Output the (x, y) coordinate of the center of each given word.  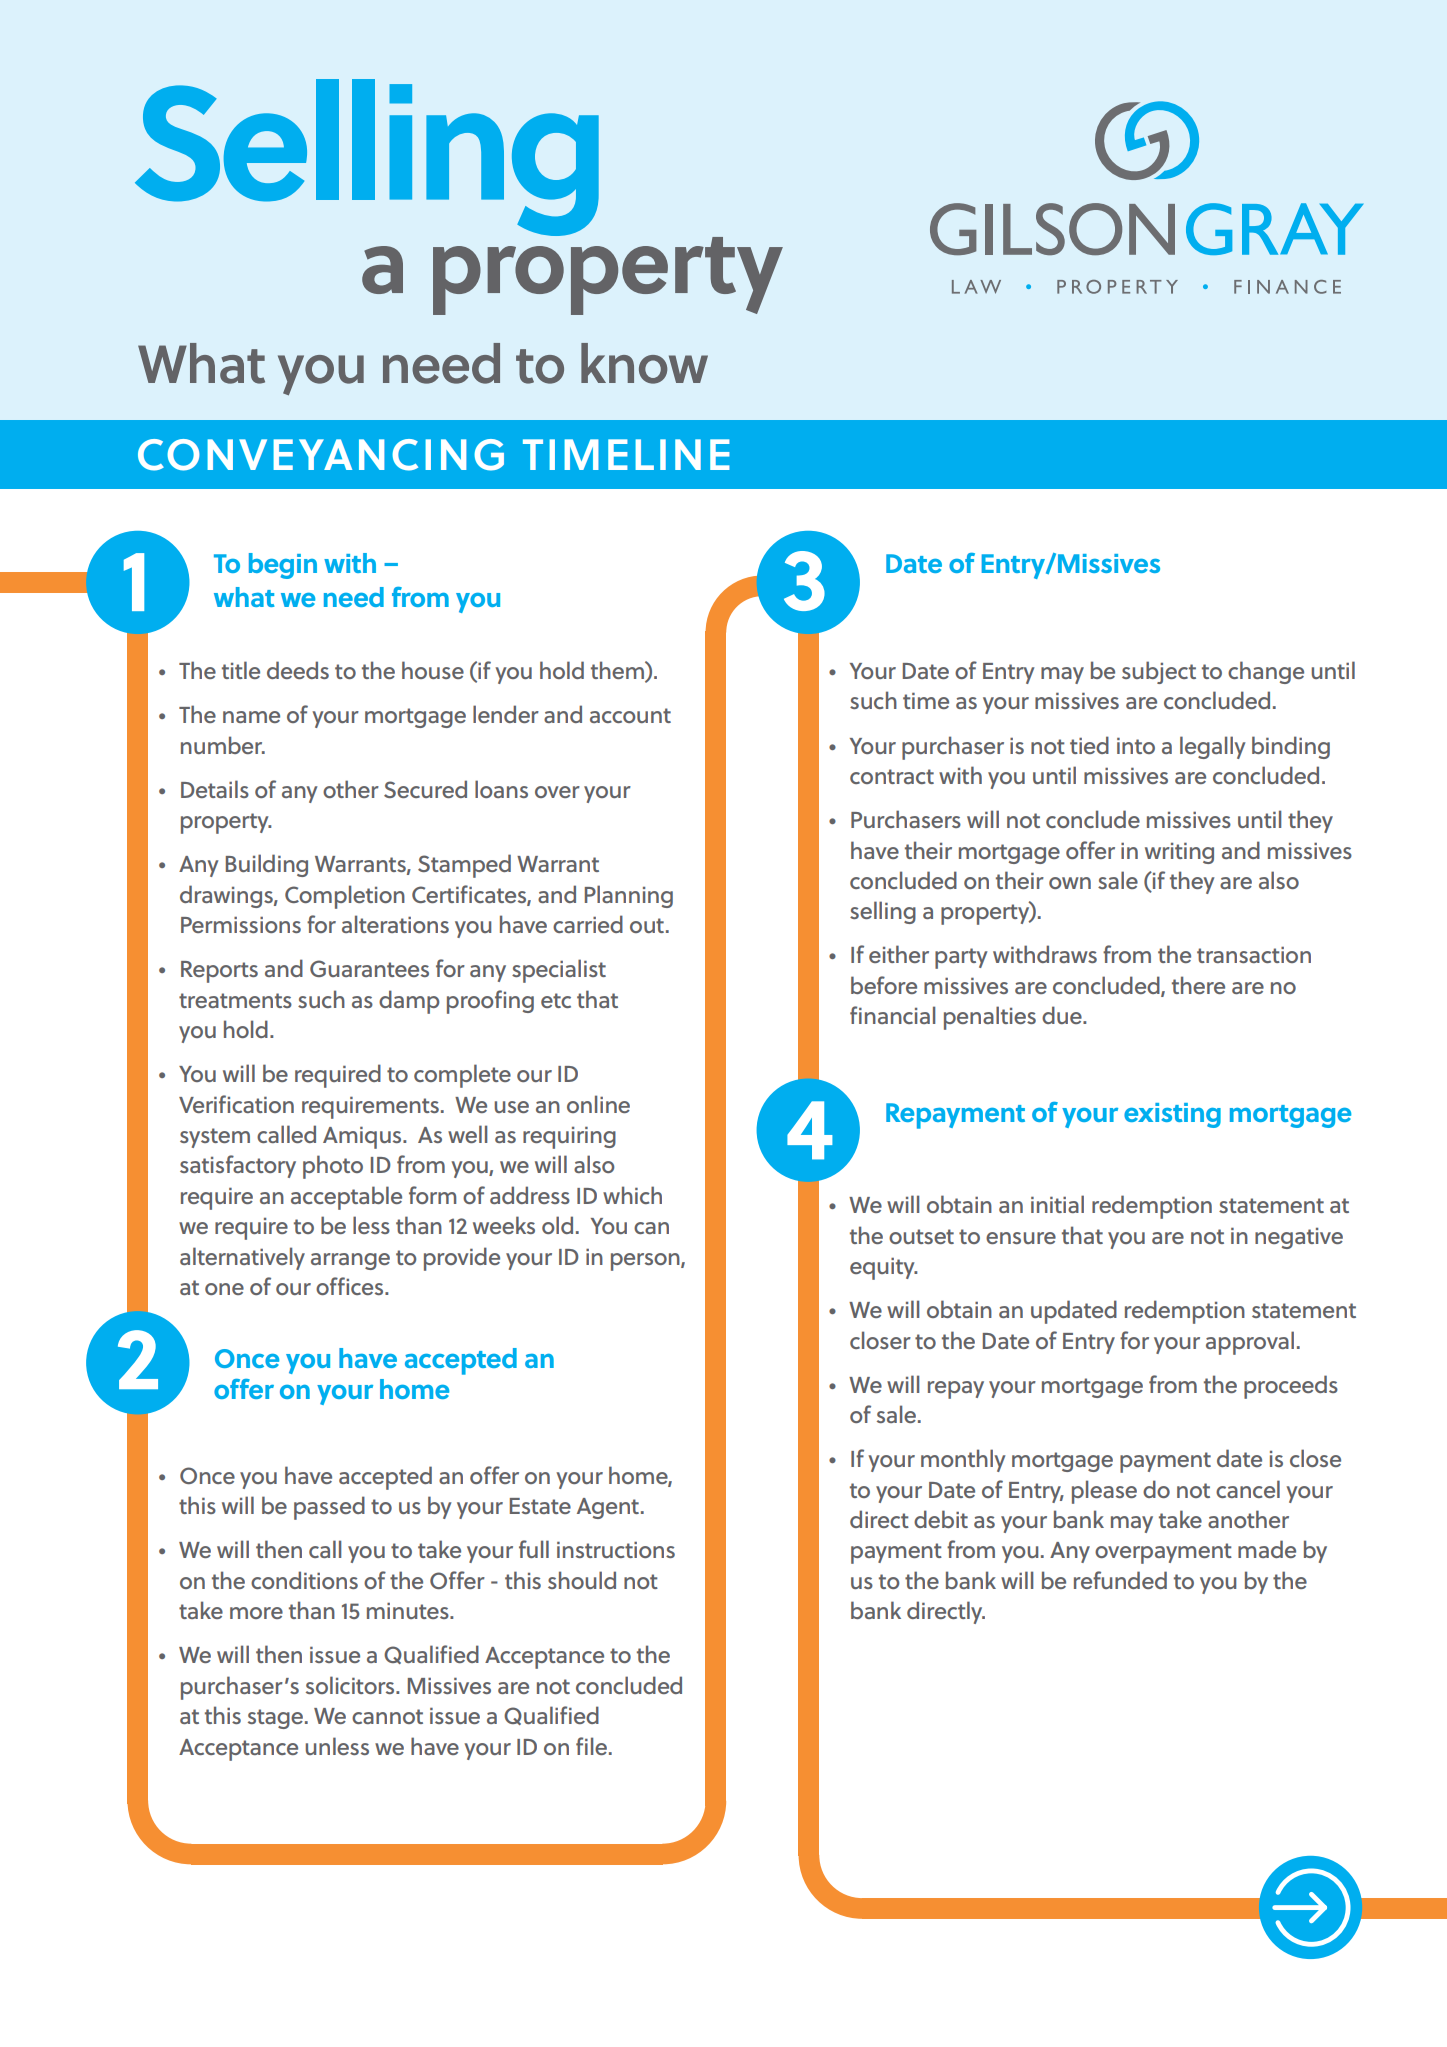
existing (1172, 1115)
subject (1159, 672)
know (644, 363)
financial (892, 1015)
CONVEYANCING (321, 455)
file (591, 1746)
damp (409, 1002)
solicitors (351, 1685)
